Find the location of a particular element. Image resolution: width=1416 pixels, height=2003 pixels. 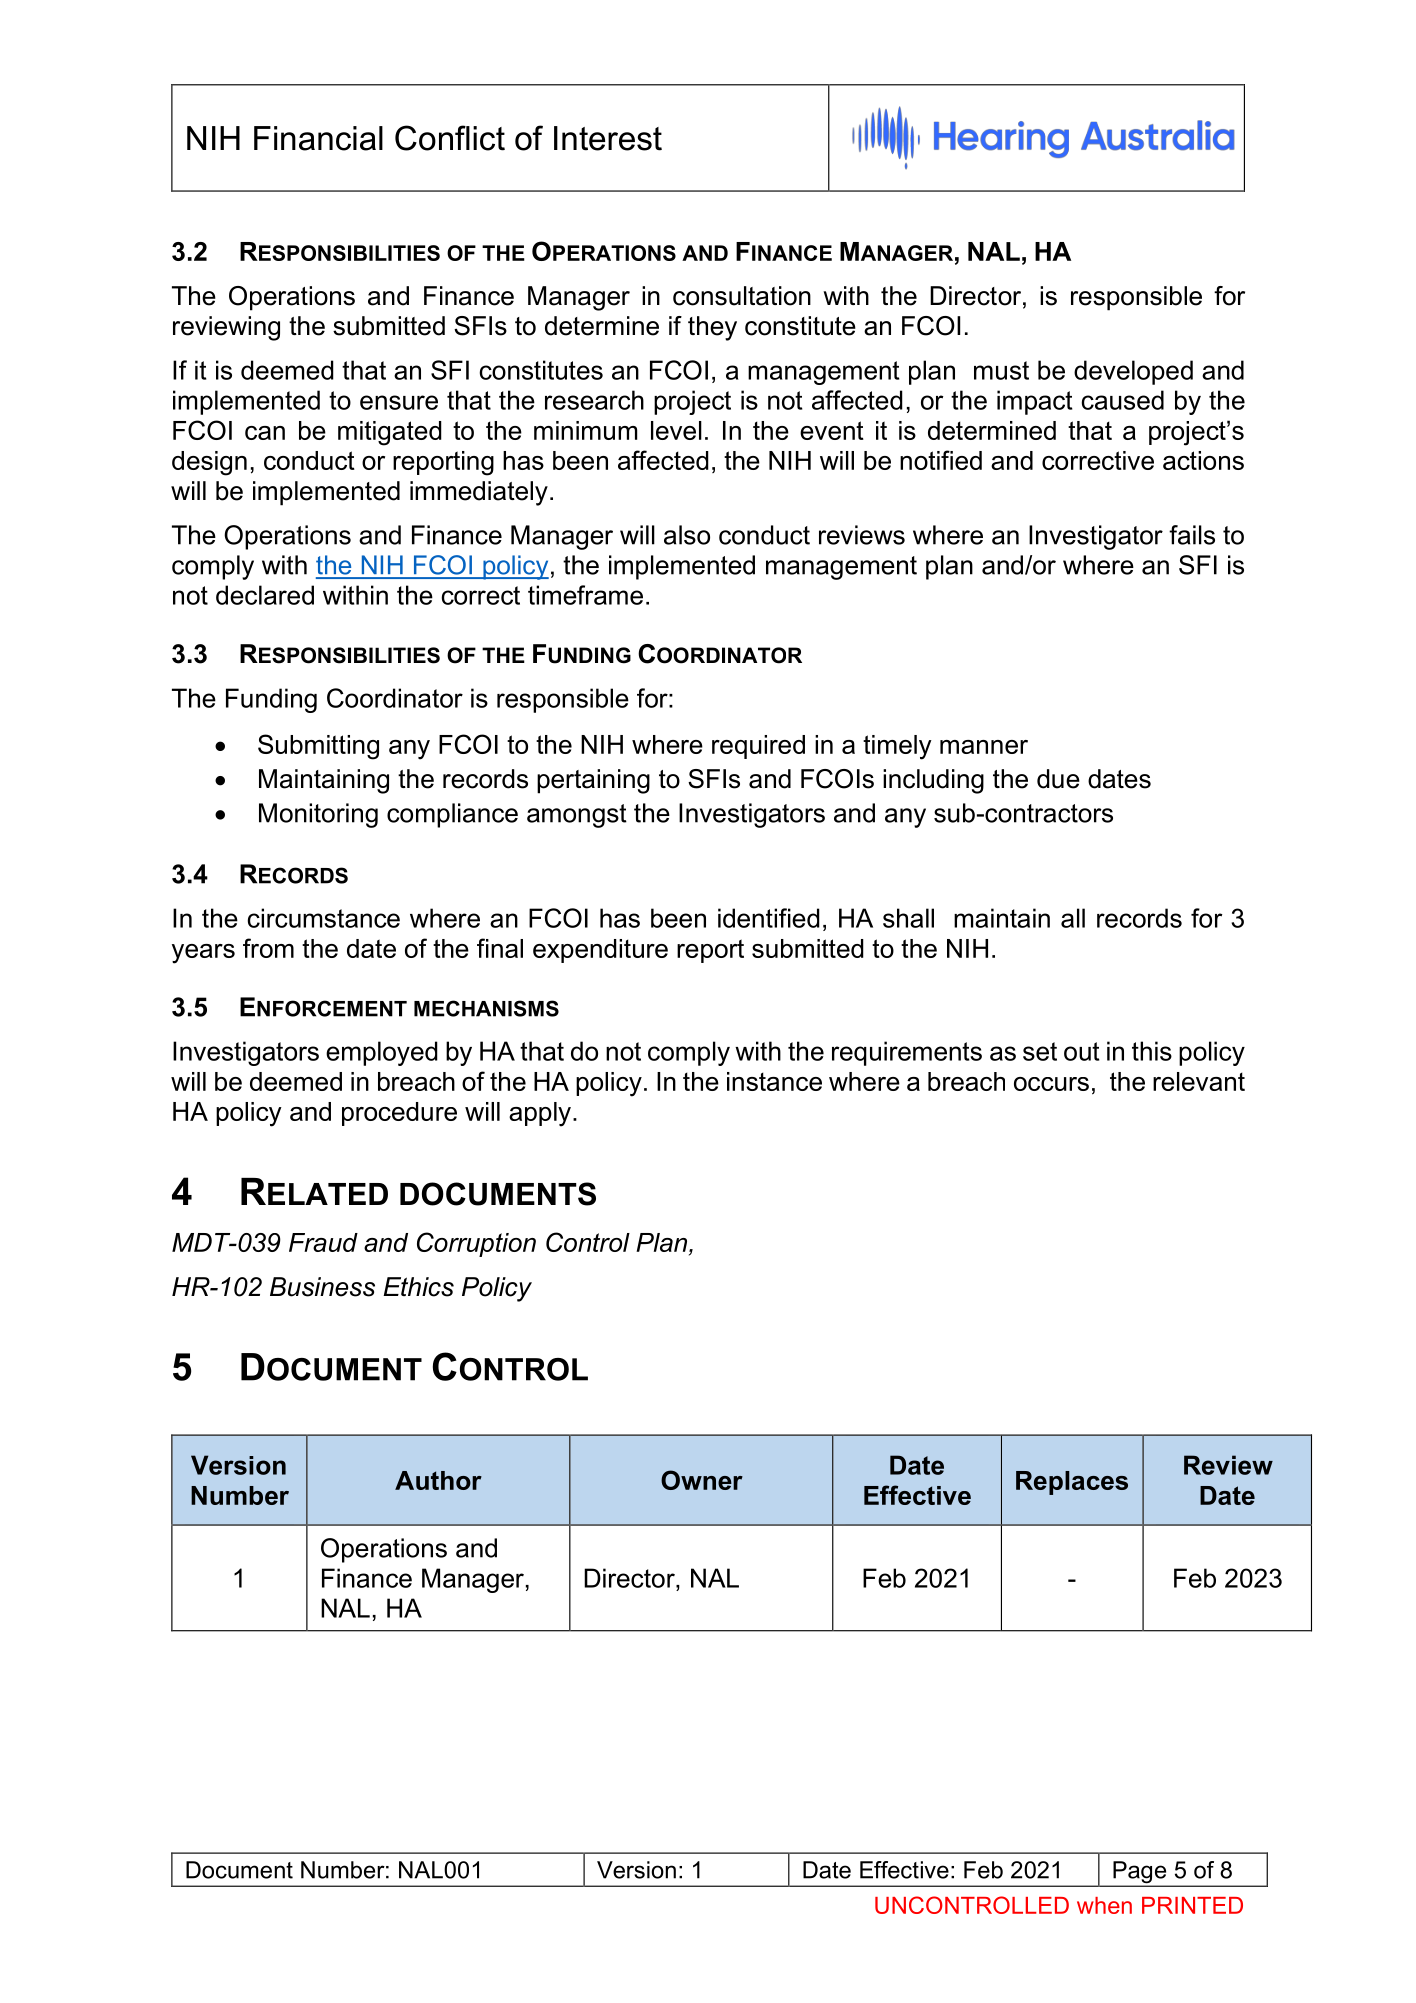

Interest is located at coordinates (608, 138).
